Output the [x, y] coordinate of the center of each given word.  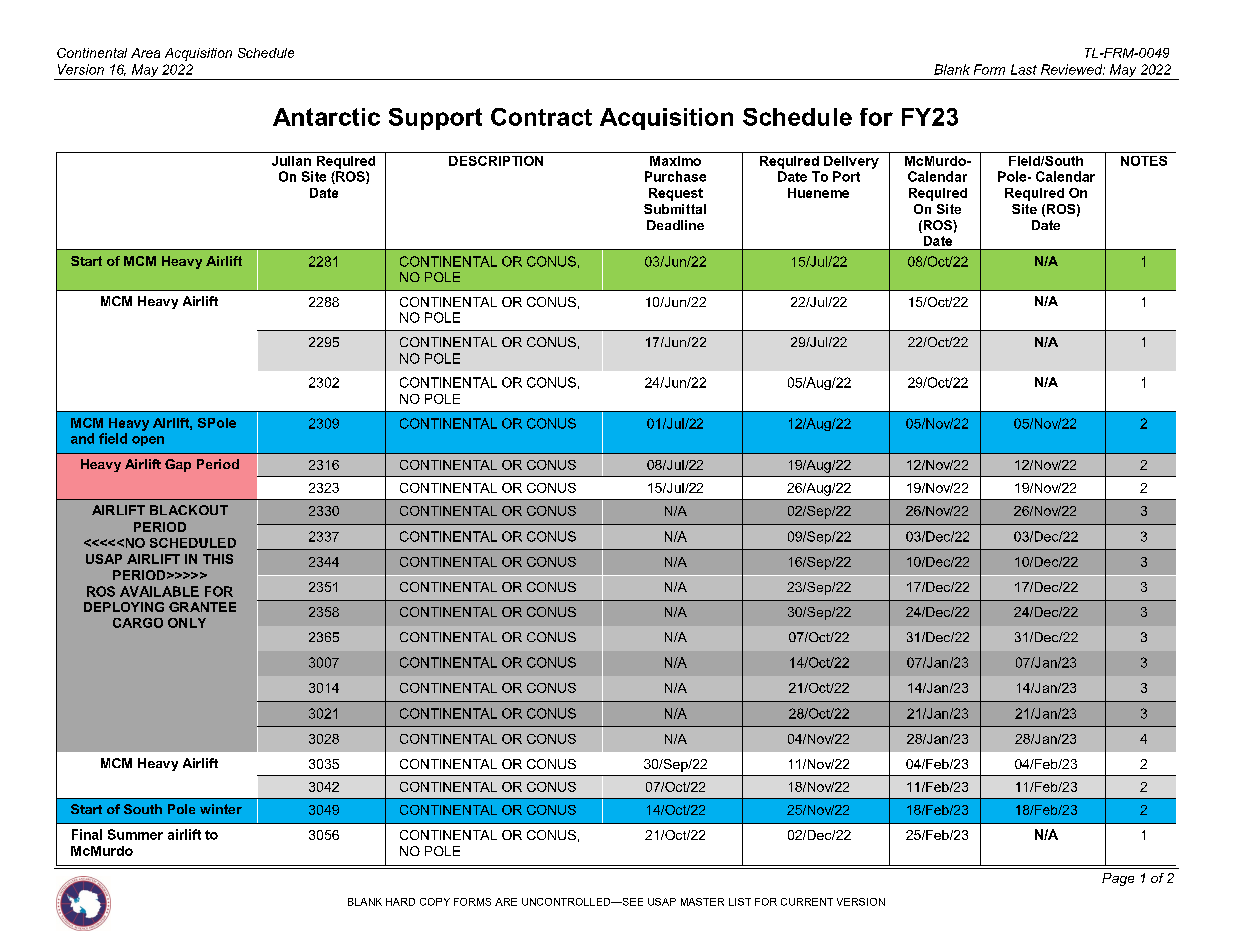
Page [1118, 879]
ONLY [187, 623]
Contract [541, 117]
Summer [135, 834]
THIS [218, 559]
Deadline [675, 225]
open [148, 441]
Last [1024, 69]
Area [145, 53]
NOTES [1144, 161]
